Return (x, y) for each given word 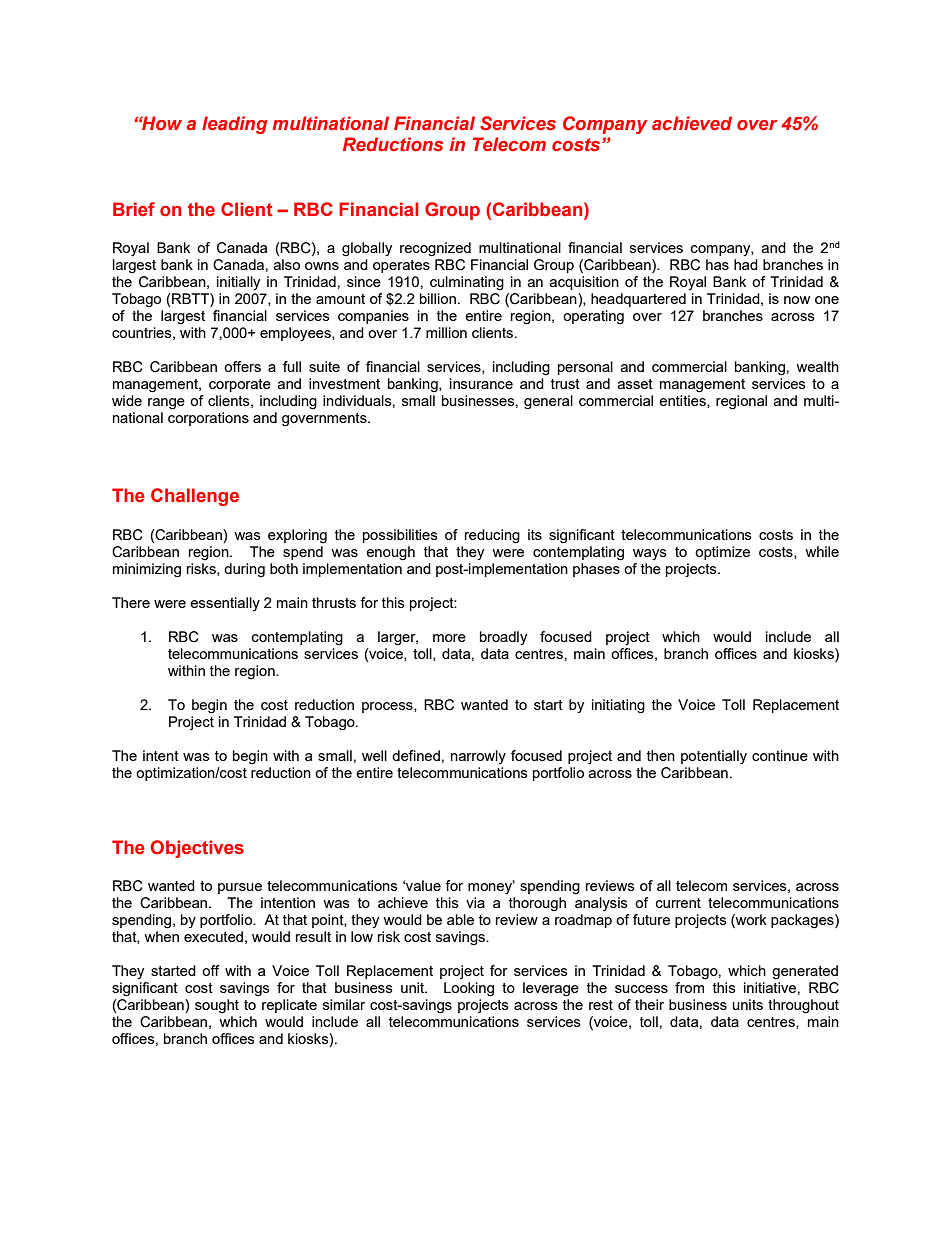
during (244, 570)
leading (234, 125)
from (689, 987)
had (746, 264)
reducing (492, 536)
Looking (469, 989)
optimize (722, 553)
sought (217, 1006)
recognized (435, 249)
